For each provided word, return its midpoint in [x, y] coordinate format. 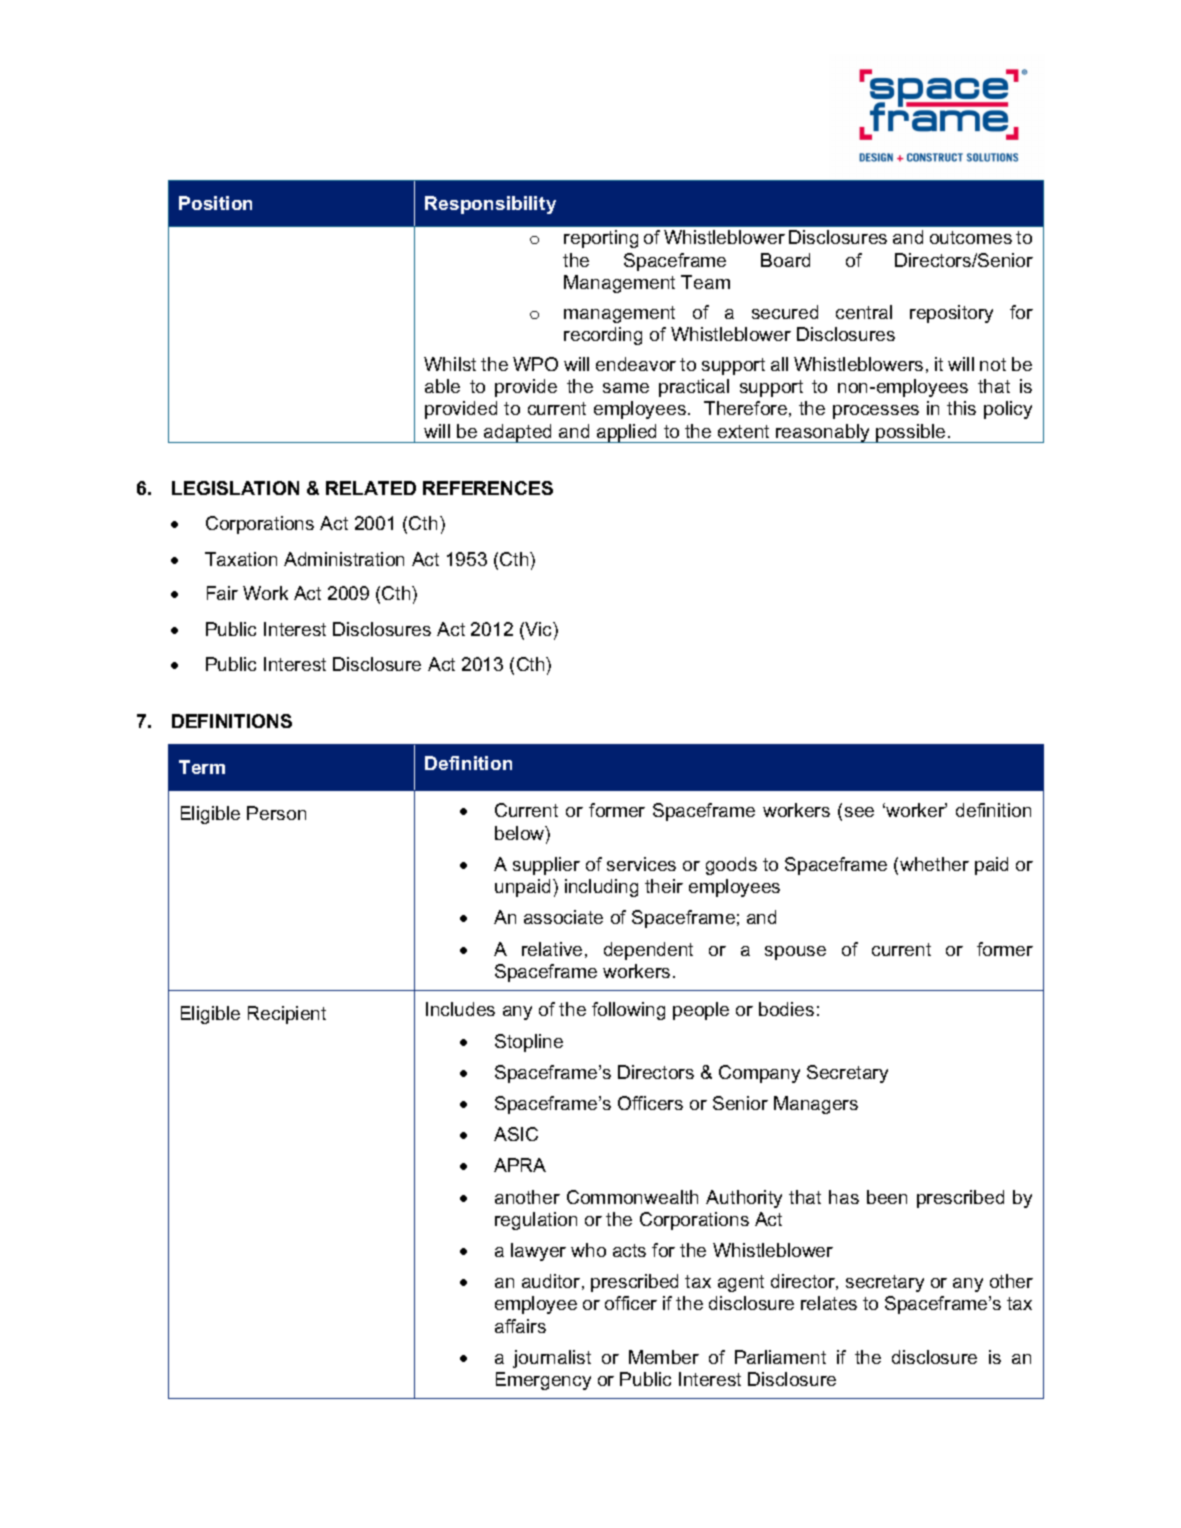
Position [215, 203]
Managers [816, 1105]
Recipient [287, 1015]
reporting [601, 239]
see [859, 812]
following [628, 1011]
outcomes [971, 237]
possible [911, 433]
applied [627, 433]
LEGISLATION [235, 488]
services [641, 864]
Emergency [543, 1381]
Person [276, 813]
